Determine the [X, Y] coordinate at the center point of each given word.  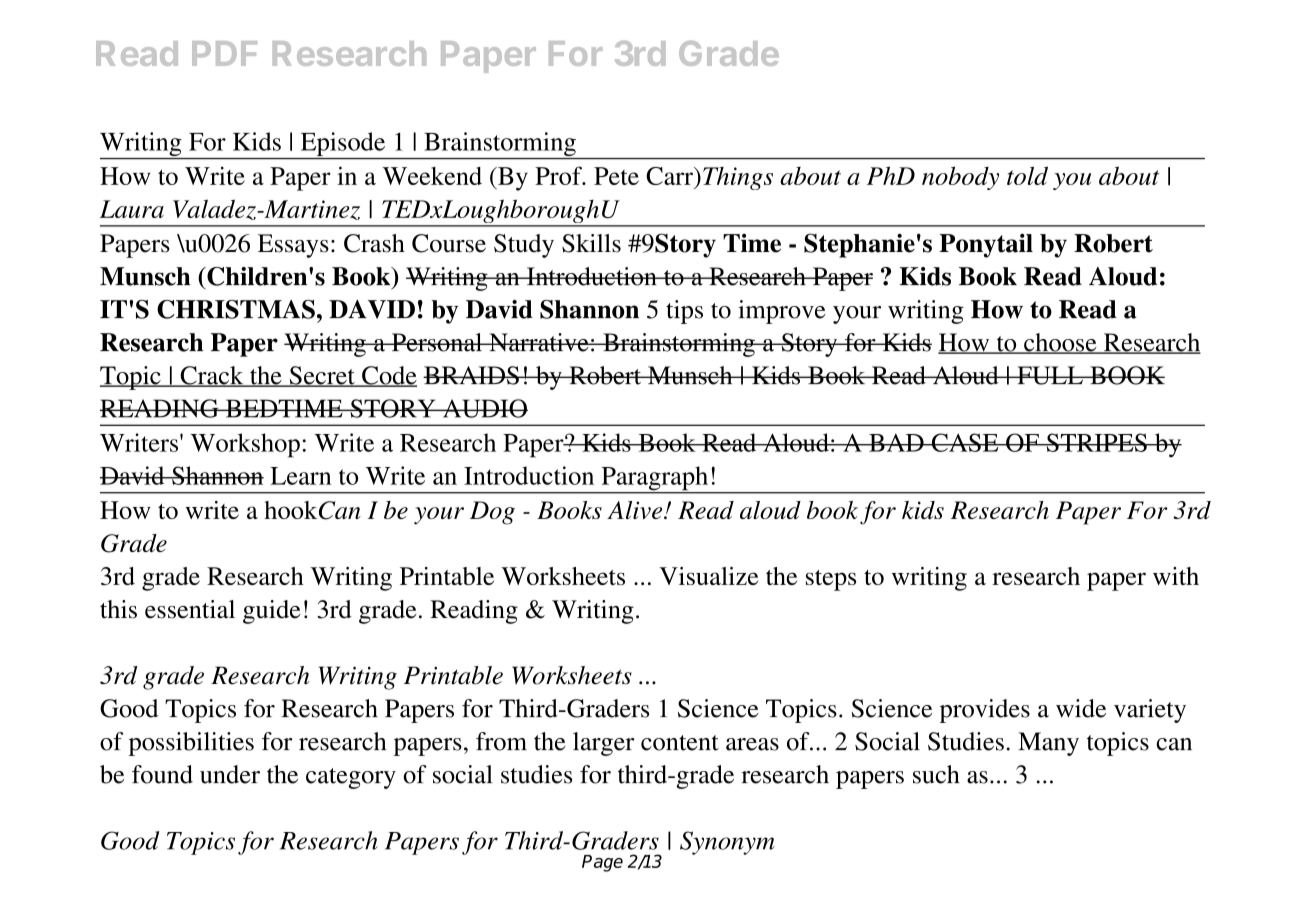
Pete [616, 176]
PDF [224, 53]
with [1176, 576]
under [230, 774]
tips [684, 312]
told [1027, 175]
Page [602, 863]
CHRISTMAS [236, 309]
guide [271, 612]
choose [1060, 343]
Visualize [708, 576]
